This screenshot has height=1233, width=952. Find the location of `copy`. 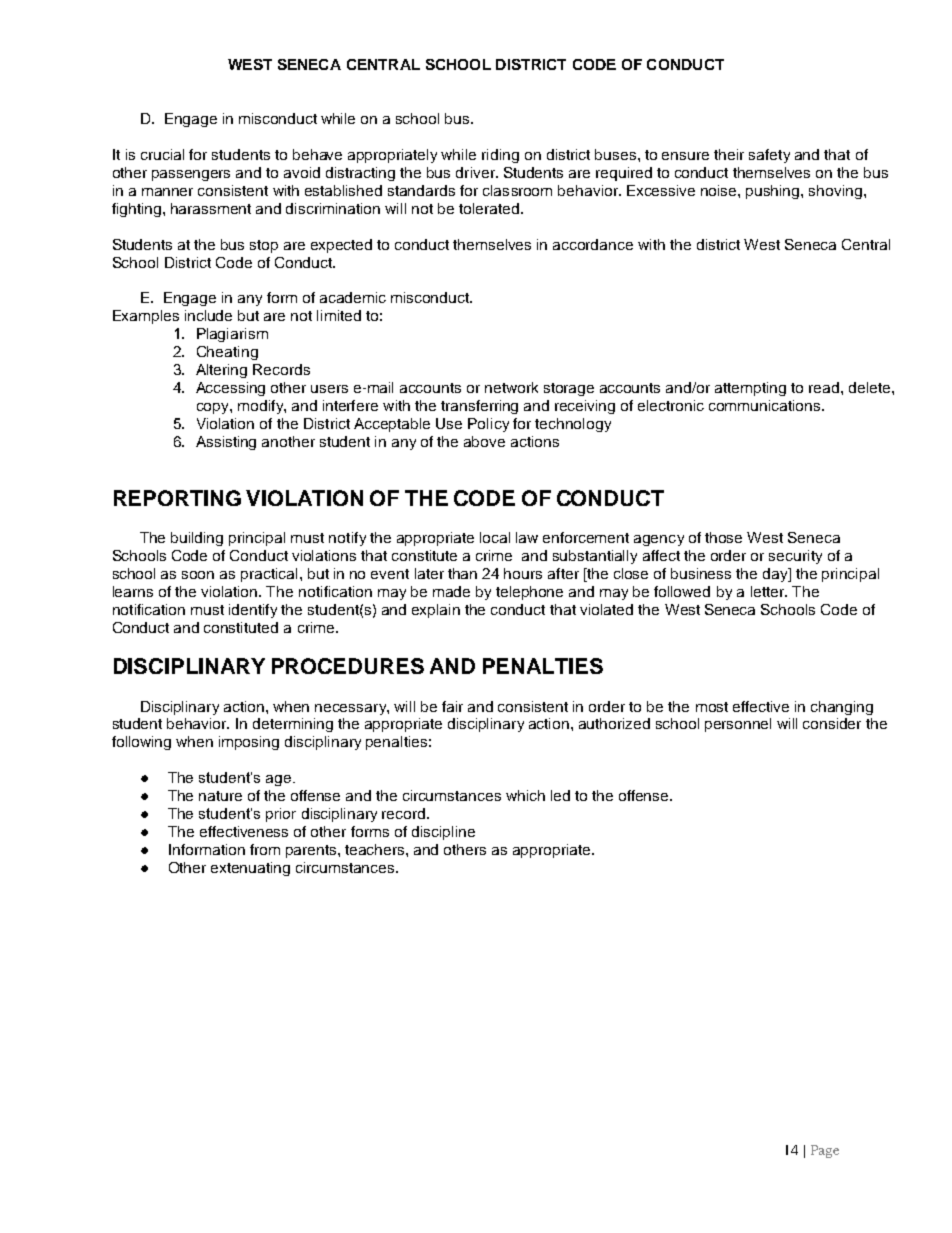

copy is located at coordinates (214, 408).
